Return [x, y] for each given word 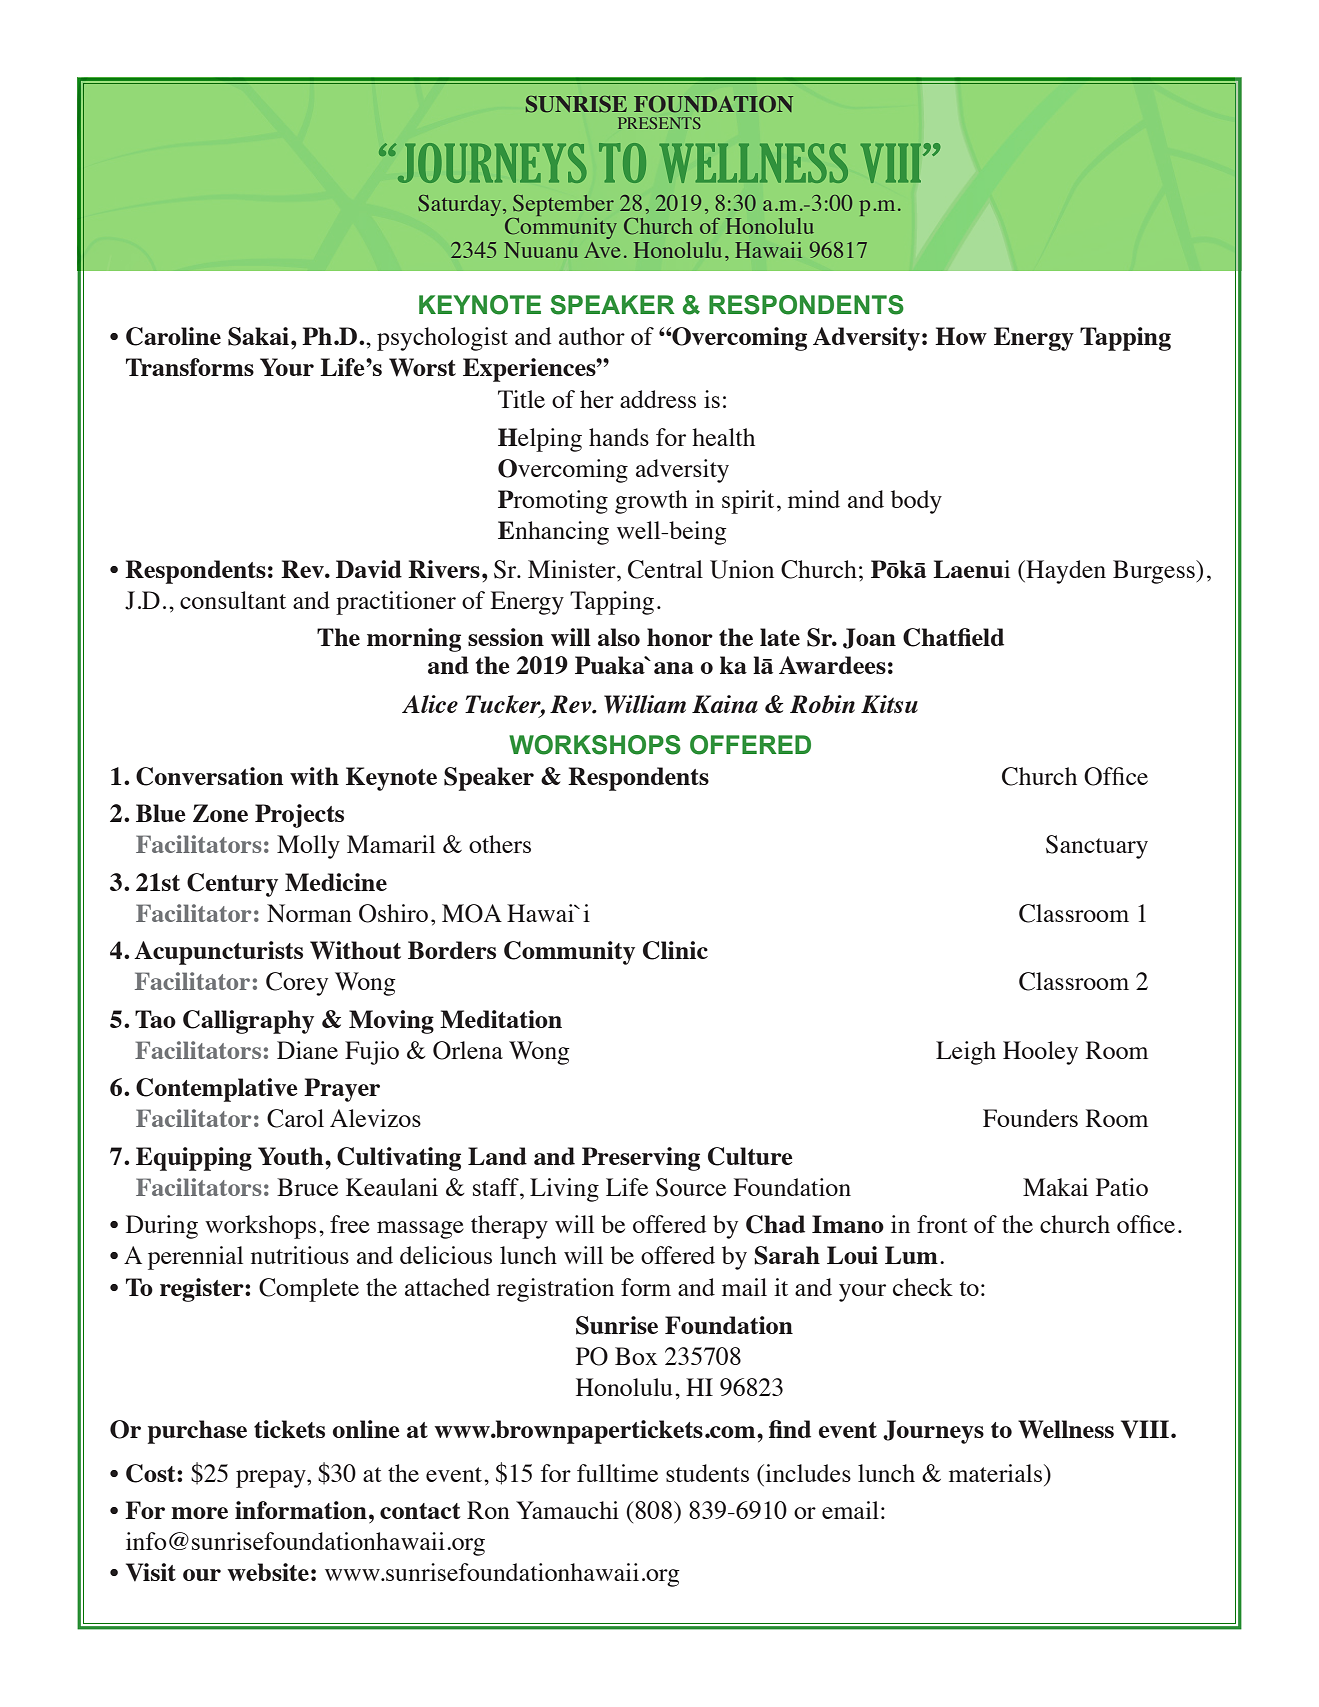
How [961, 336]
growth [651, 502]
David [369, 569]
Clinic [675, 950]
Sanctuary [1097, 847]
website [268, 1572]
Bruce [307, 1187]
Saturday [461, 205]
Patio [1122, 1187]
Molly [308, 847]
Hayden [1065, 572]
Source [691, 1187]
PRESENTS [659, 123]
